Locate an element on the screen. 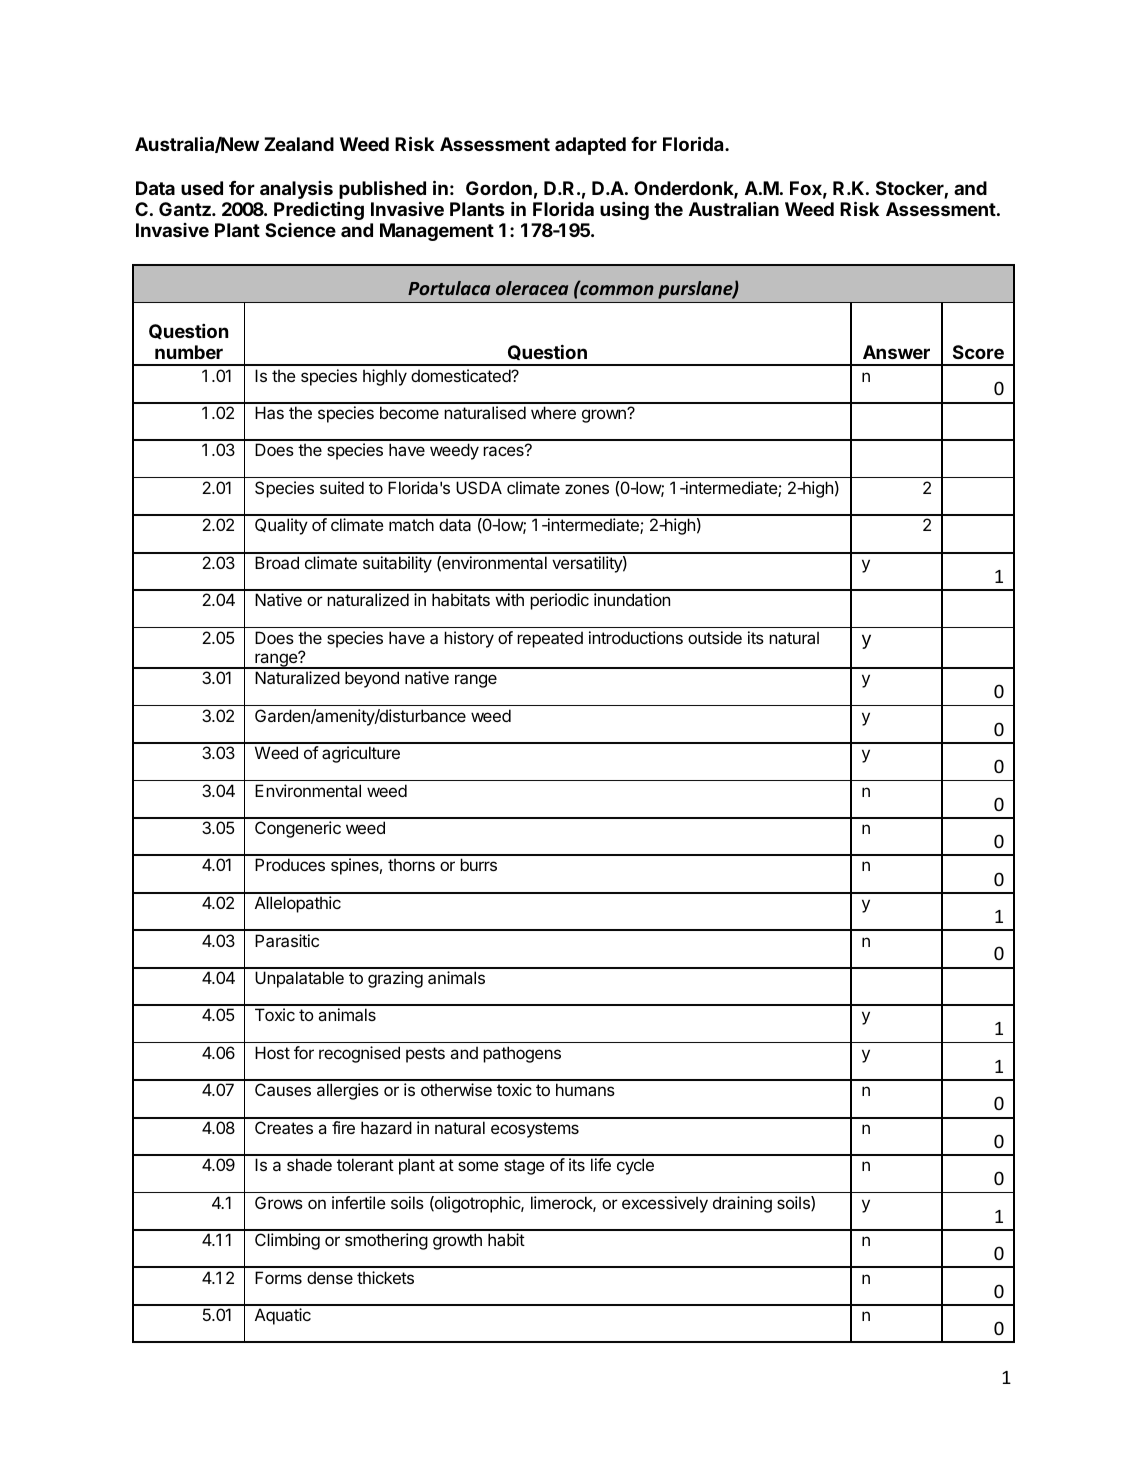 The height and width of the screenshot is (1483, 1146). Forms is located at coordinates (278, 1277).
